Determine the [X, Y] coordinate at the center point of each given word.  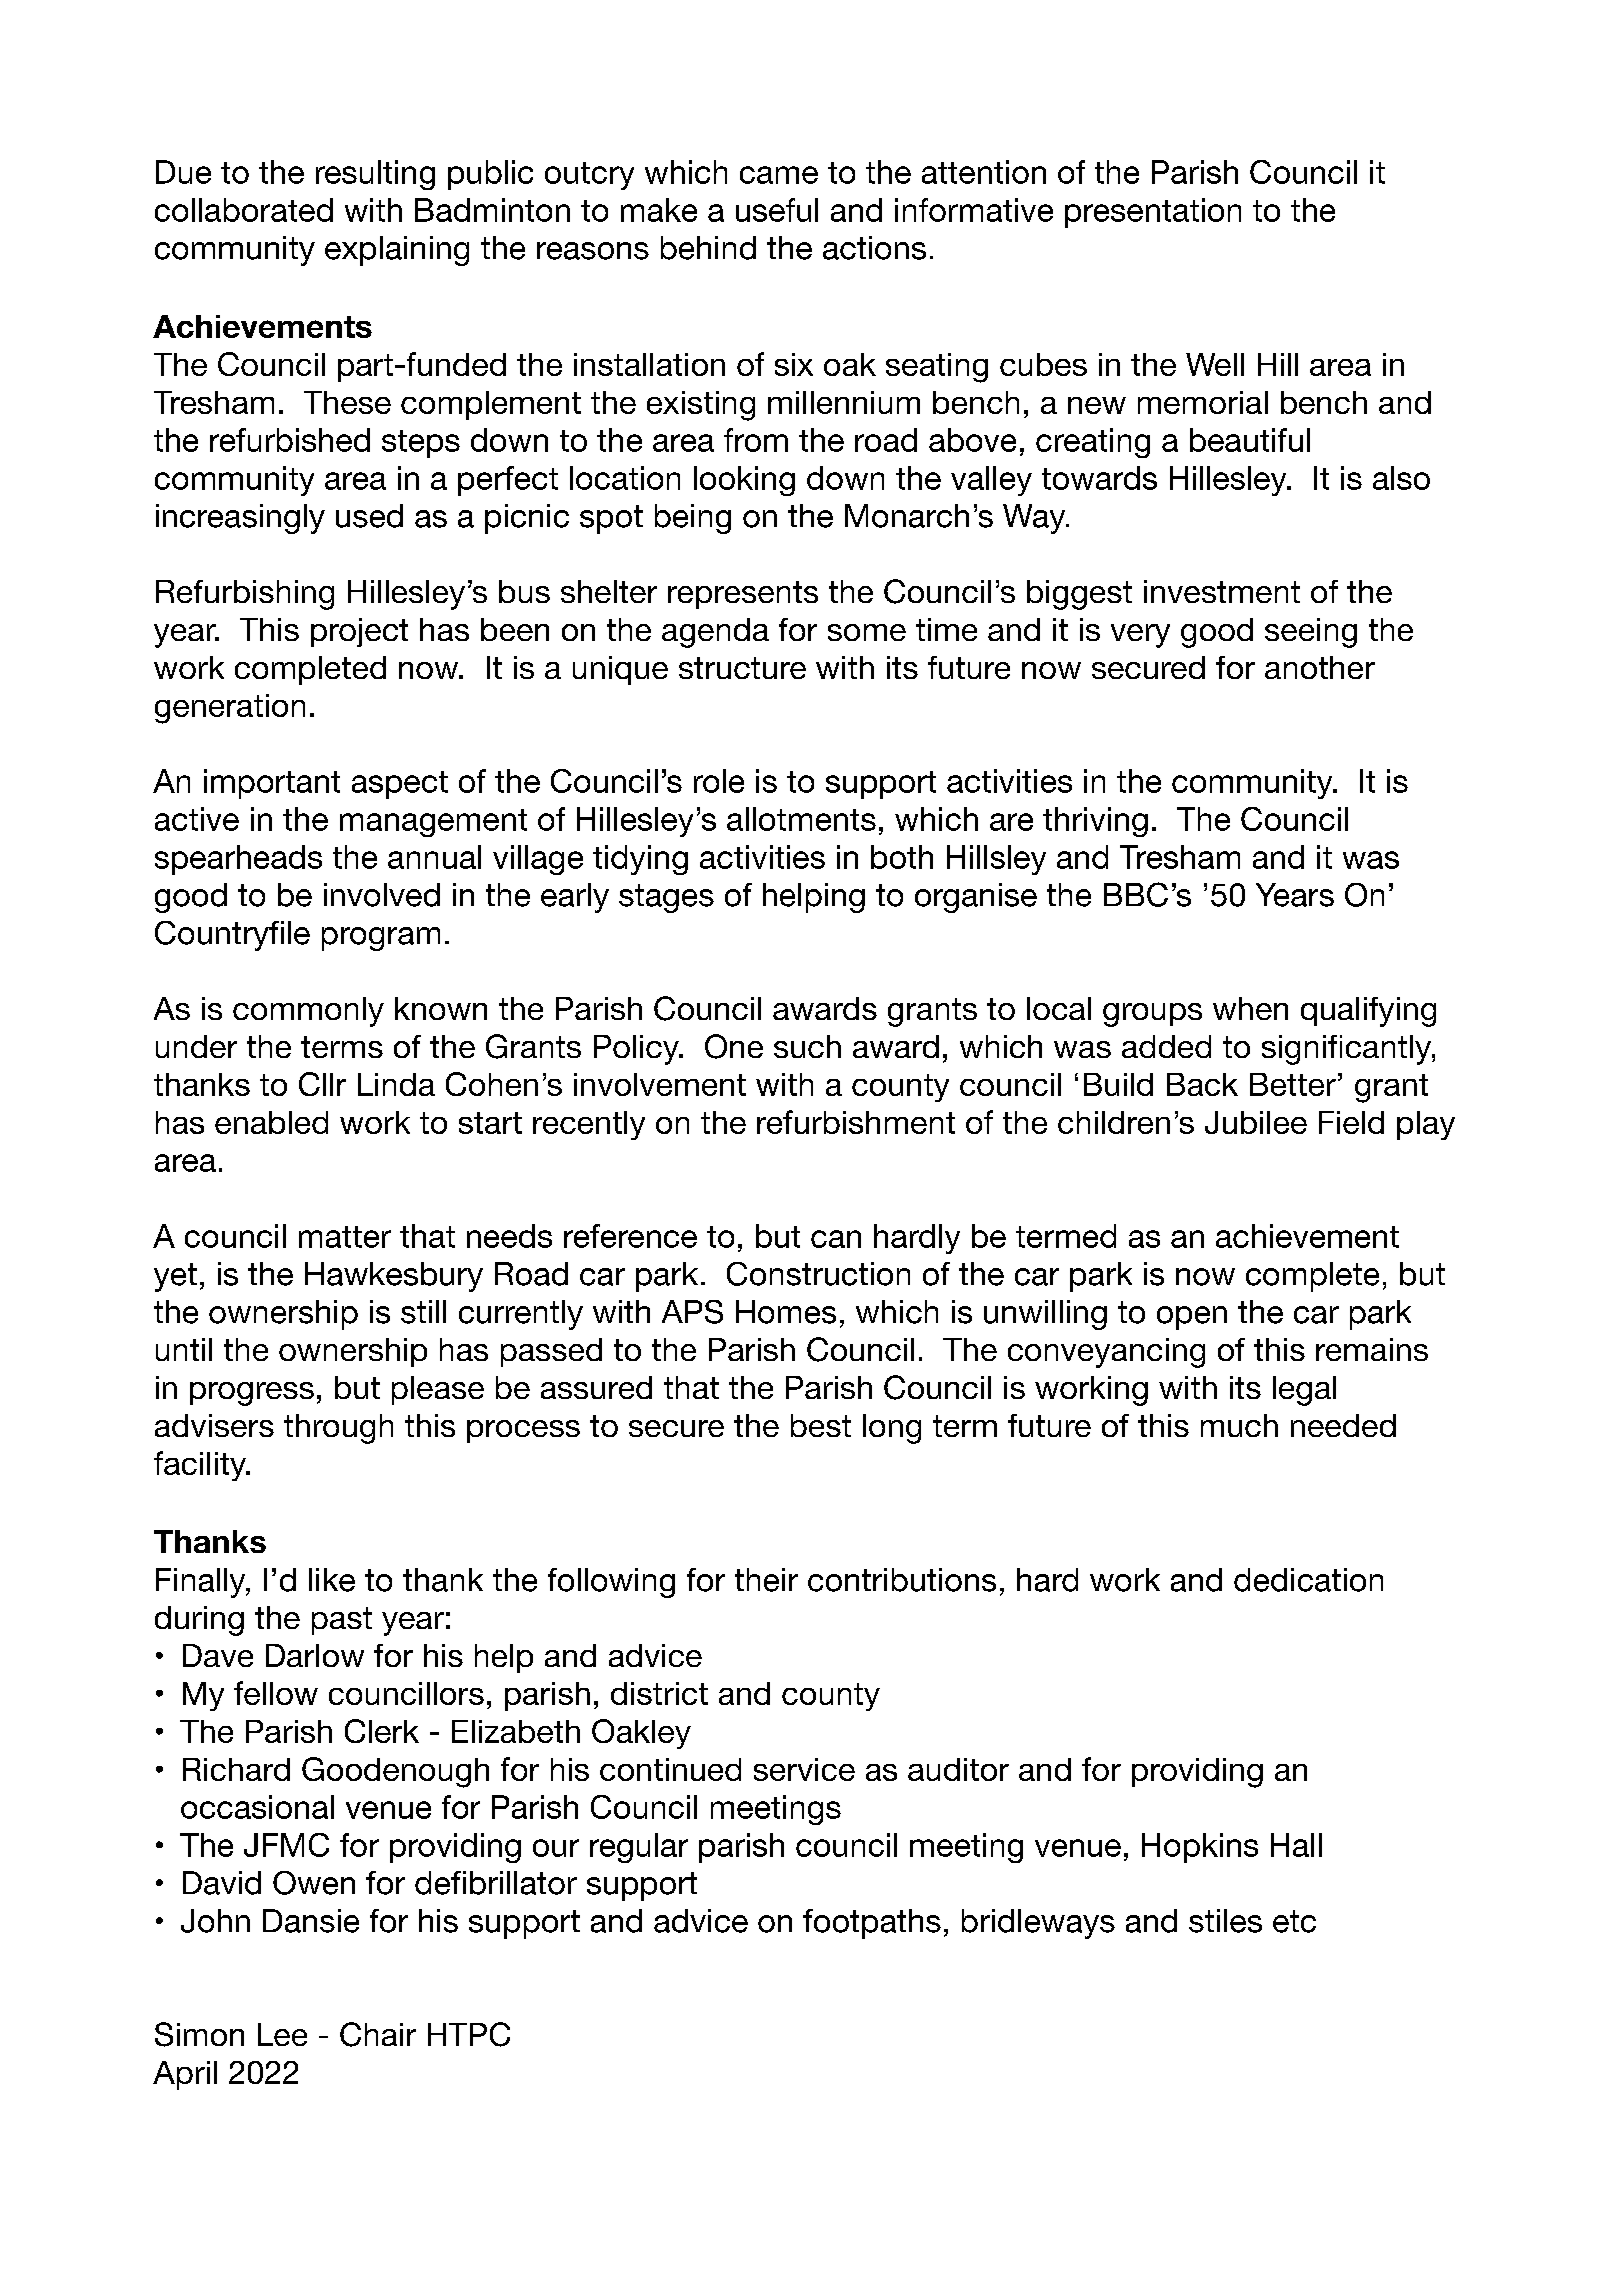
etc [1294, 1921]
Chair [378, 2034]
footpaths [872, 1924]
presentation [1153, 213]
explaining [397, 251]
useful [777, 210]
